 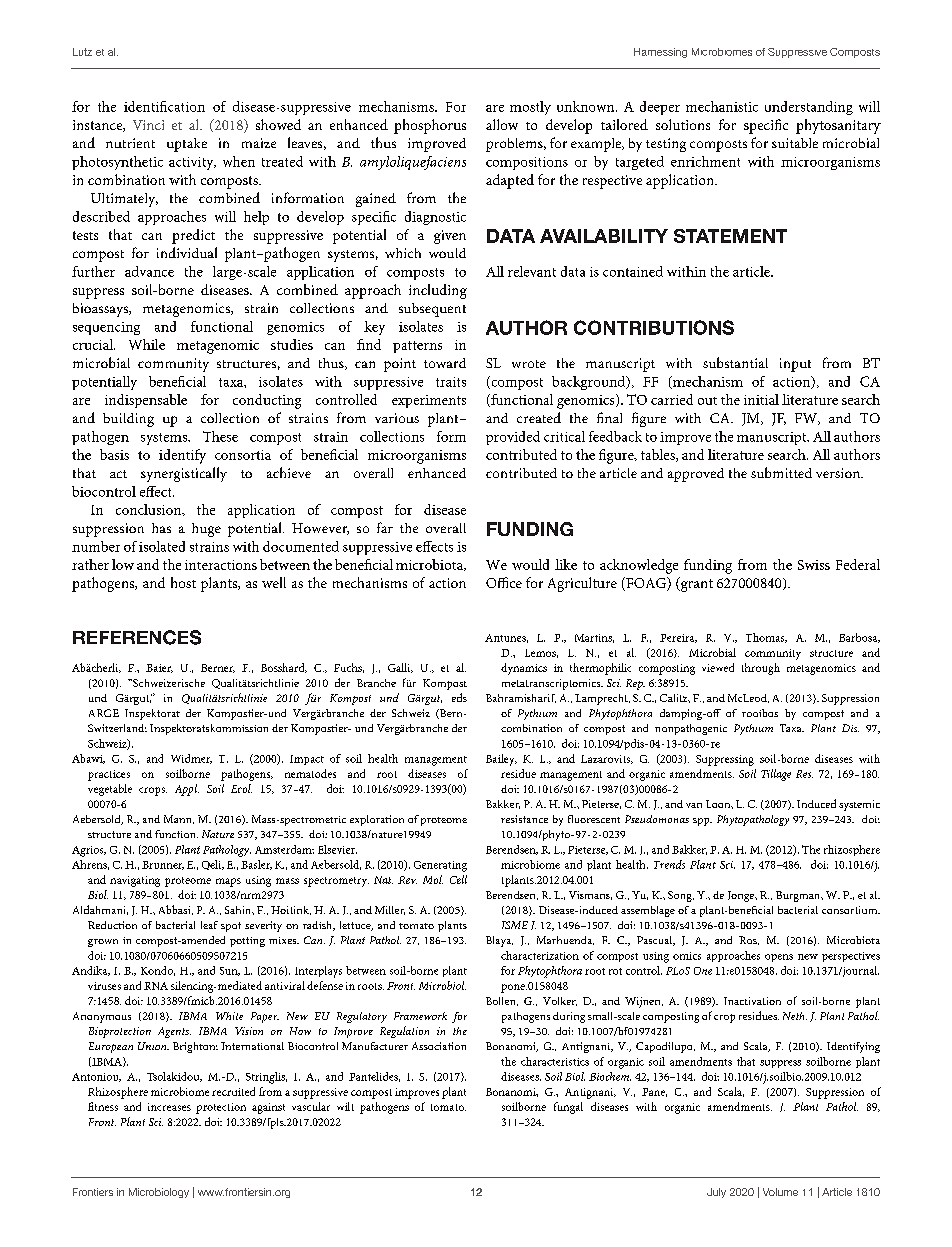 What do you see at coordinates (809, 108) in the document?
I see `understanding` at bounding box center [809, 108].
